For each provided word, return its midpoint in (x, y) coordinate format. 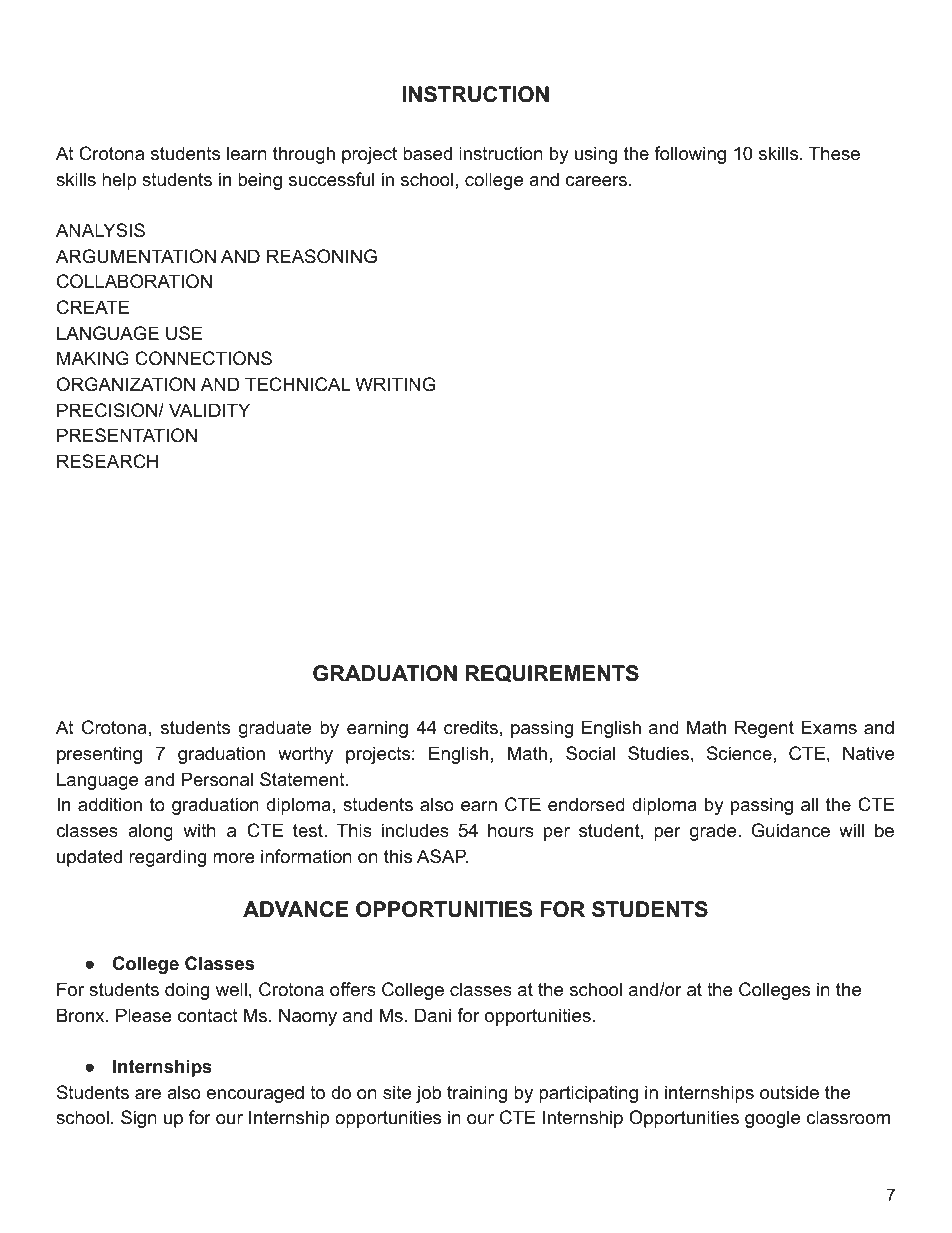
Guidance (790, 830)
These (834, 153)
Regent (764, 729)
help (119, 181)
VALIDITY (209, 410)
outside (789, 1092)
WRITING (395, 384)
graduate (275, 729)
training (477, 1094)
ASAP (442, 856)
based (427, 153)
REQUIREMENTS (552, 674)
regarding (167, 858)
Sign (139, 1119)
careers (596, 181)
